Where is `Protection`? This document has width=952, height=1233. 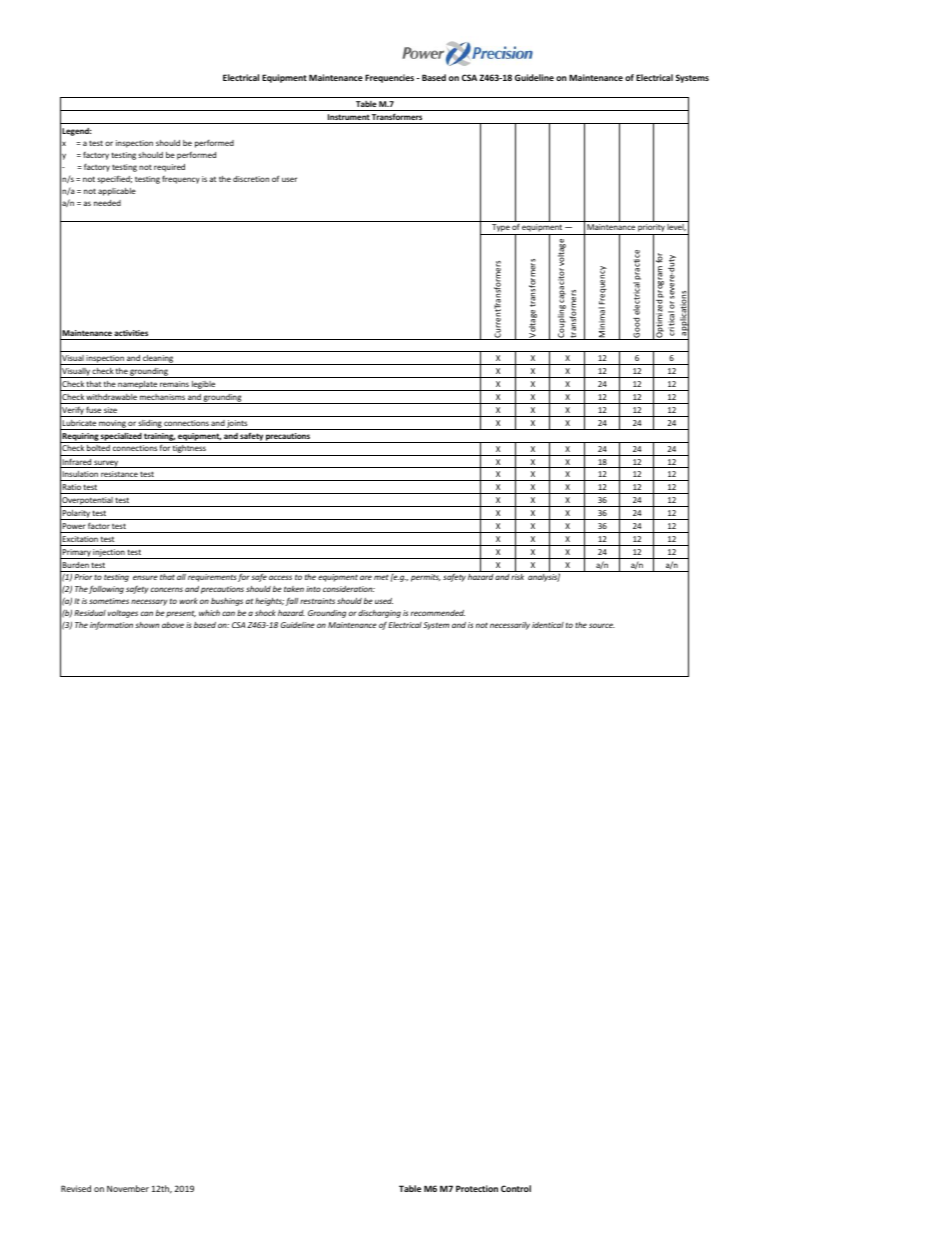
Protection is located at coordinates (477, 1188).
